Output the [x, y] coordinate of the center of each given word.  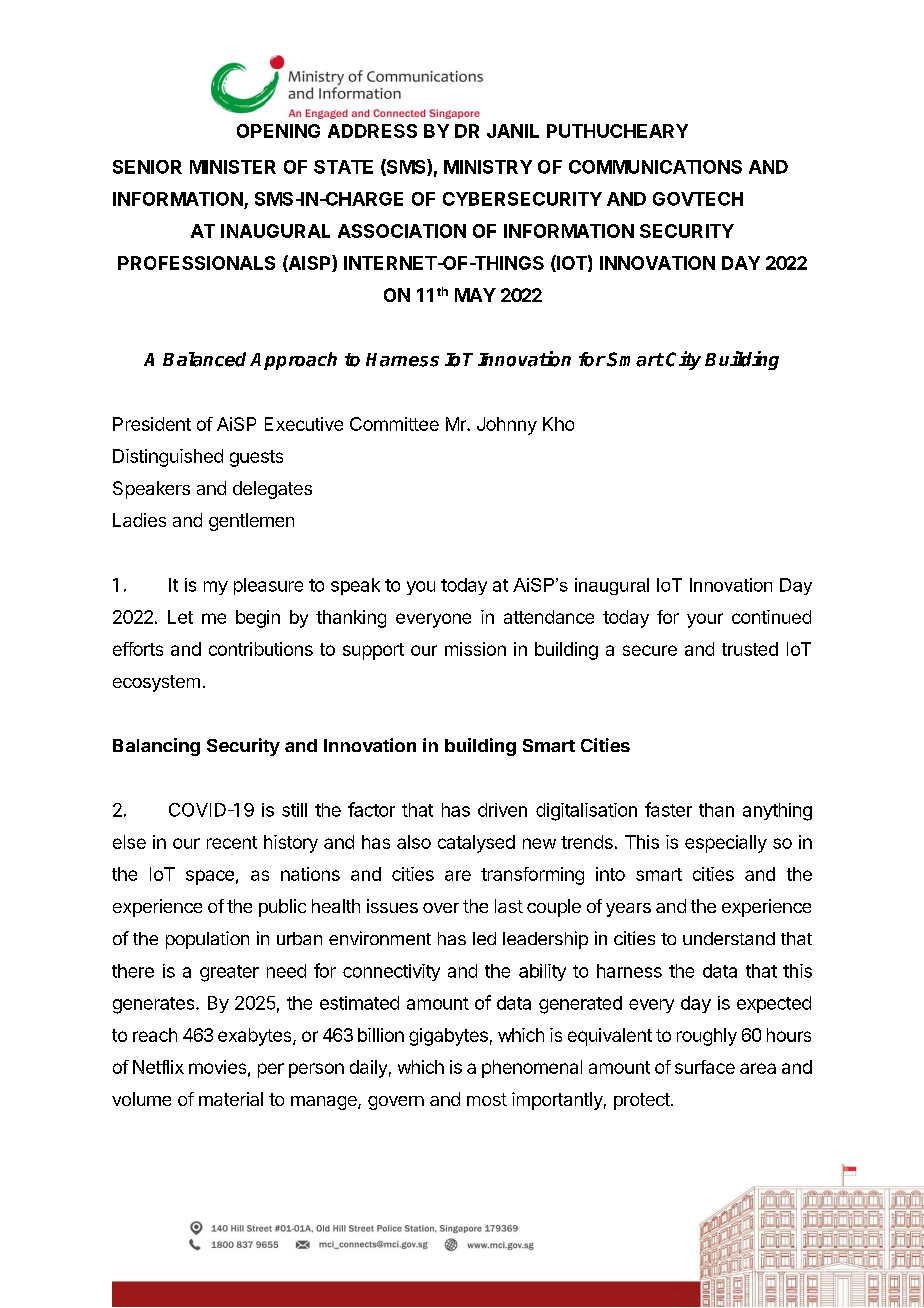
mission [475, 649]
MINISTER [233, 167]
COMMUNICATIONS [655, 167]
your [705, 620]
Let [180, 617]
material [231, 1099]
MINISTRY [488, 167]
